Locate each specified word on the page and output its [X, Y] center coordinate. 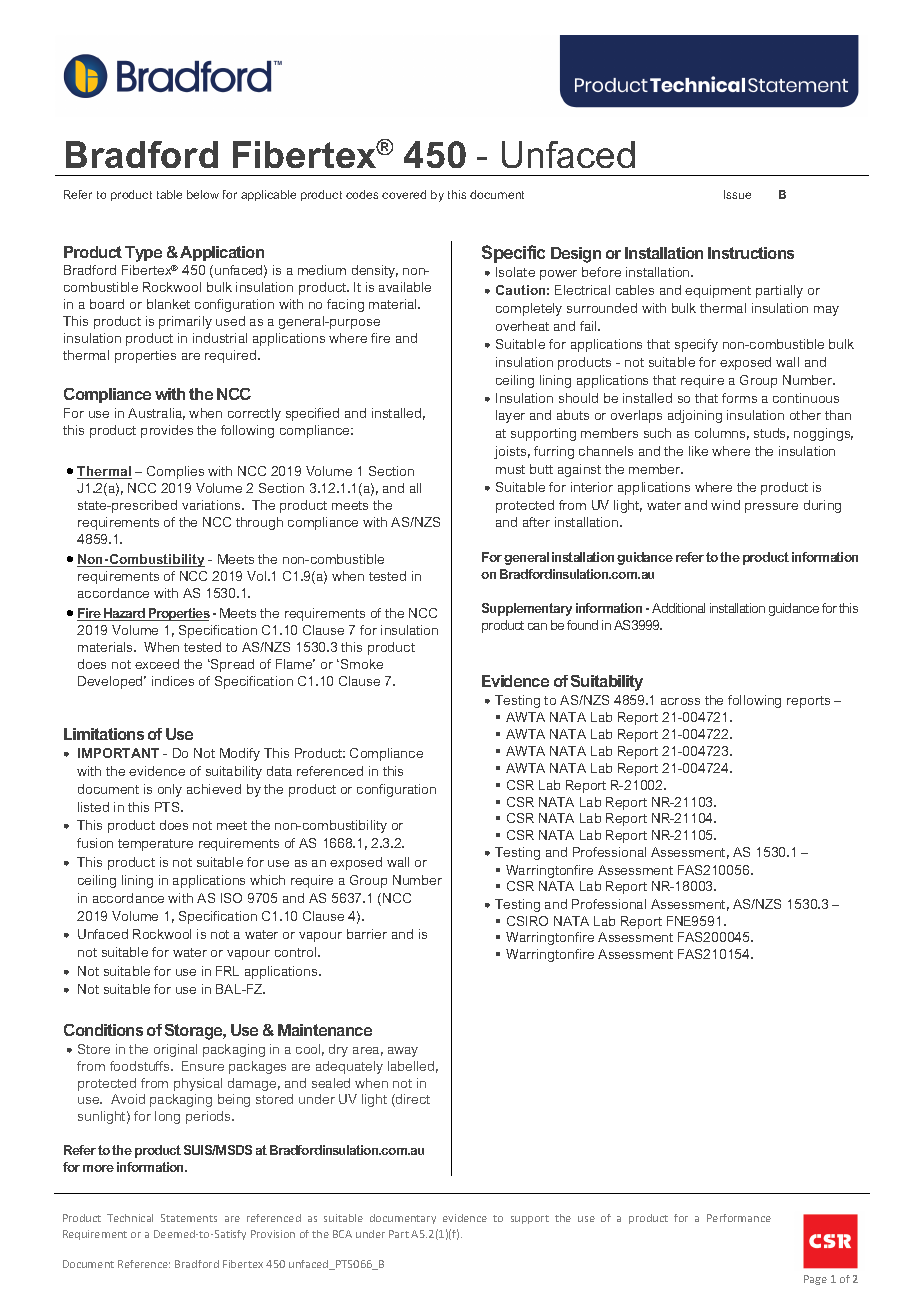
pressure [771, 508]
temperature [155, 845]
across [680, 701]
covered [404, 194]
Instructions [751, 253]
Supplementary [527, 609]
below [203, 194]
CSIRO [527, 921]
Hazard [125, 614]
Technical [130, 1218]
